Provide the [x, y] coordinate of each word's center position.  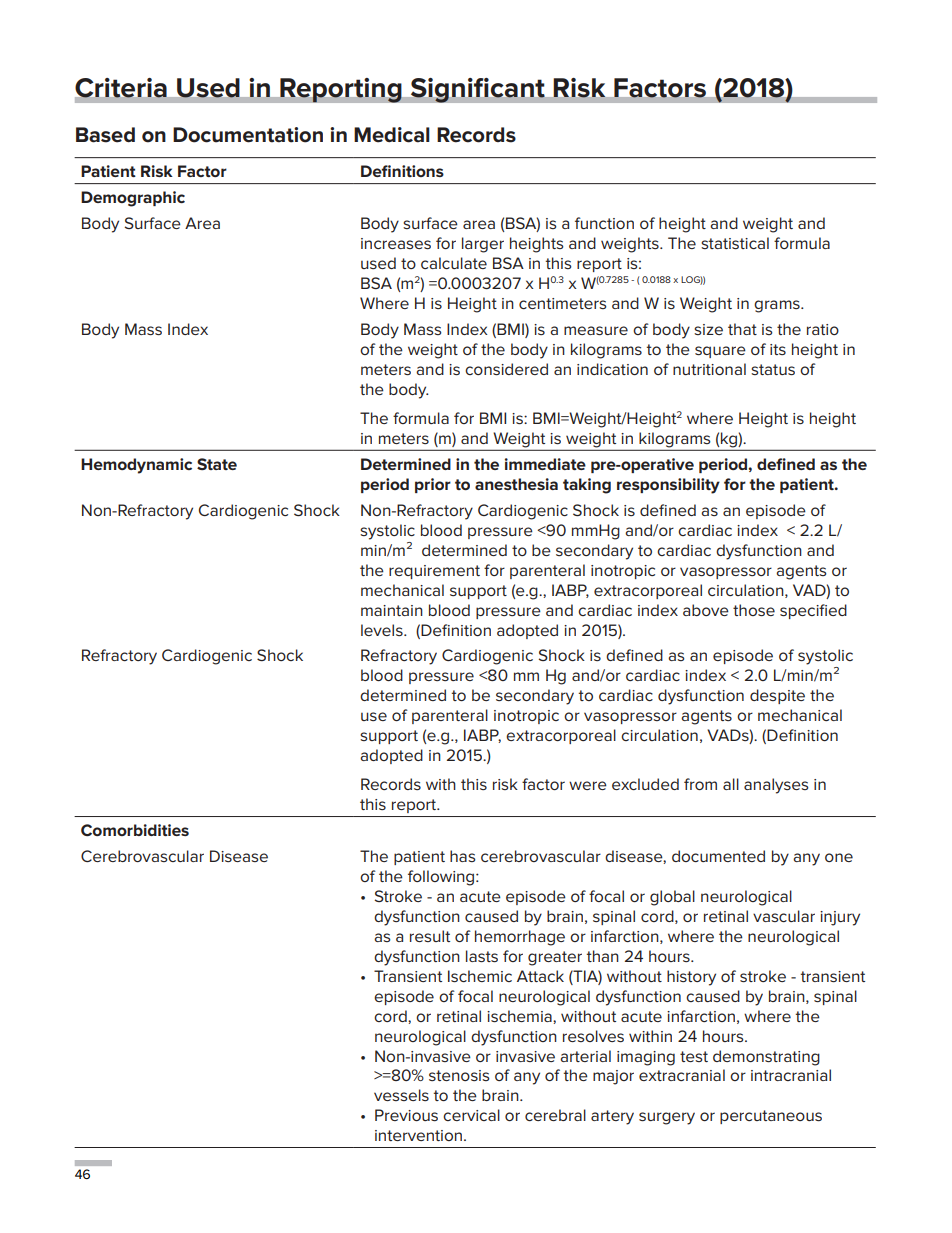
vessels [401, 1095]
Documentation [248, 135]
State [217, 464]
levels [383, 630]
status [773, 369]
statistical [735, 243]
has [463, 856]
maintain [392, 610]
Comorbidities [135, 830]
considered [506, 369]
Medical [392, 135]
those [754, 610]
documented [718, 856]
